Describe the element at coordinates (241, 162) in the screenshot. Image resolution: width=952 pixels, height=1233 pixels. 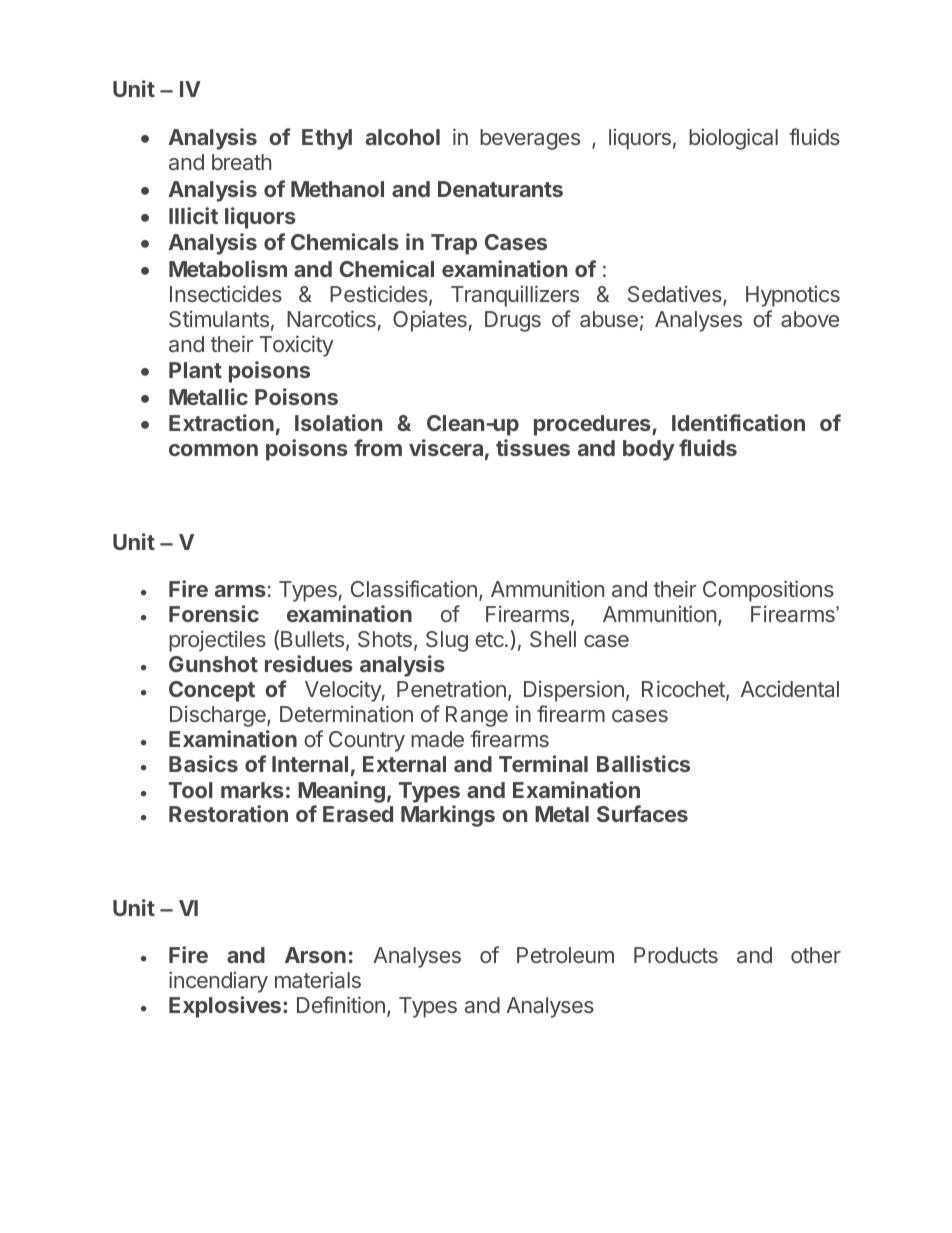
I see `breath` at that location.
